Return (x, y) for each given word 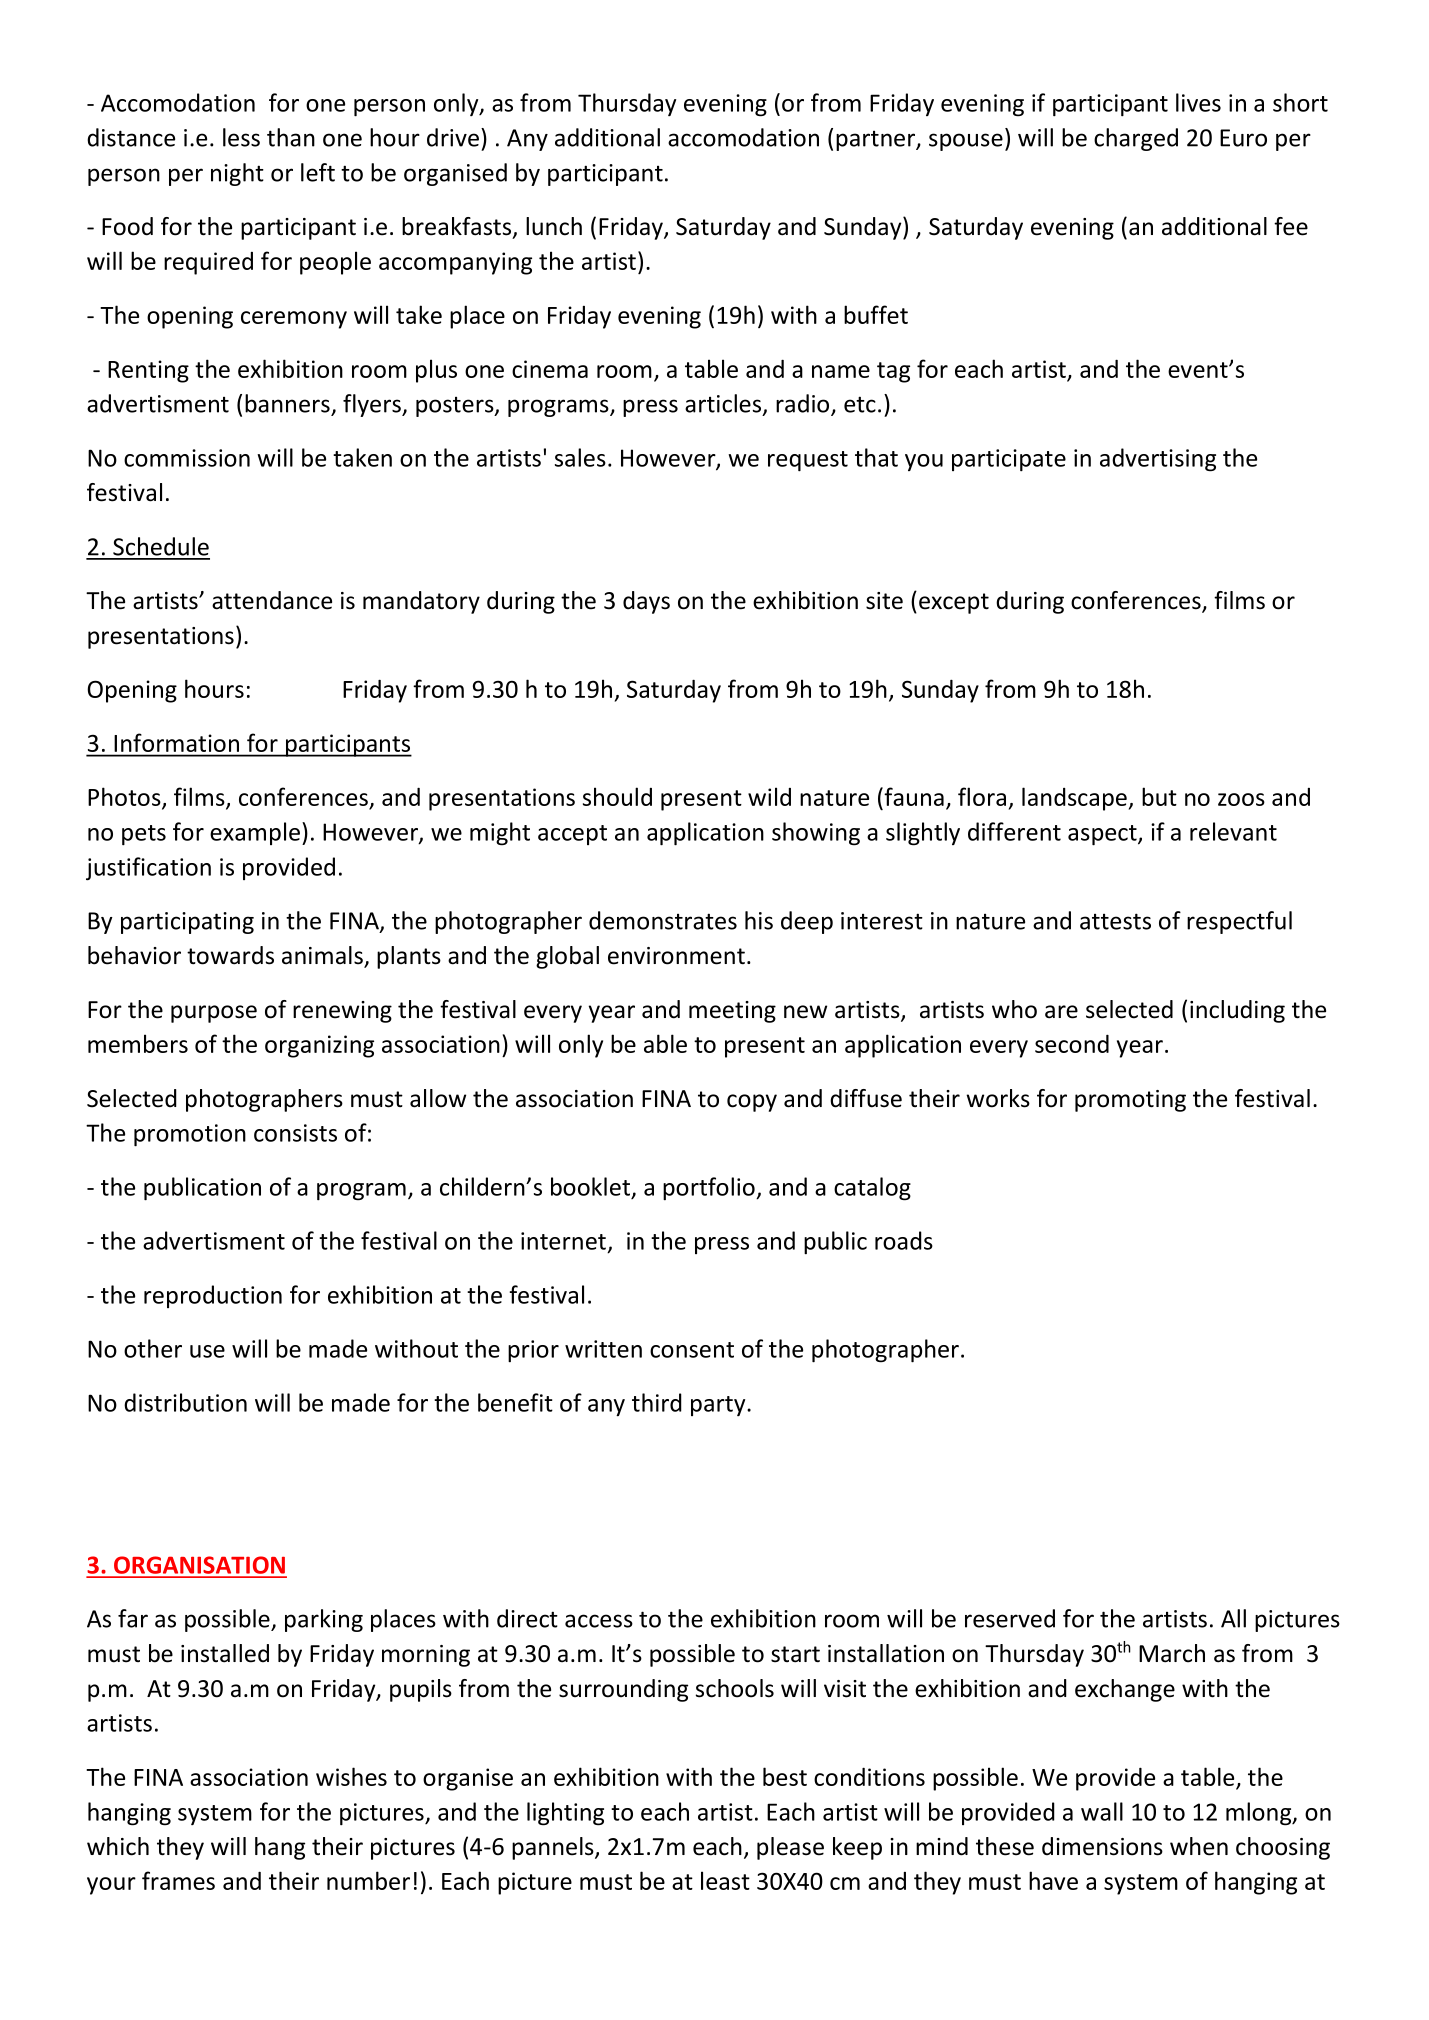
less (241, 137)
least (725, 1880)
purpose (214, 1014)
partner (876, 141)
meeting (732, 1012)
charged (1136, 139)
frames (178, 1880)
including (1237, 1011)
